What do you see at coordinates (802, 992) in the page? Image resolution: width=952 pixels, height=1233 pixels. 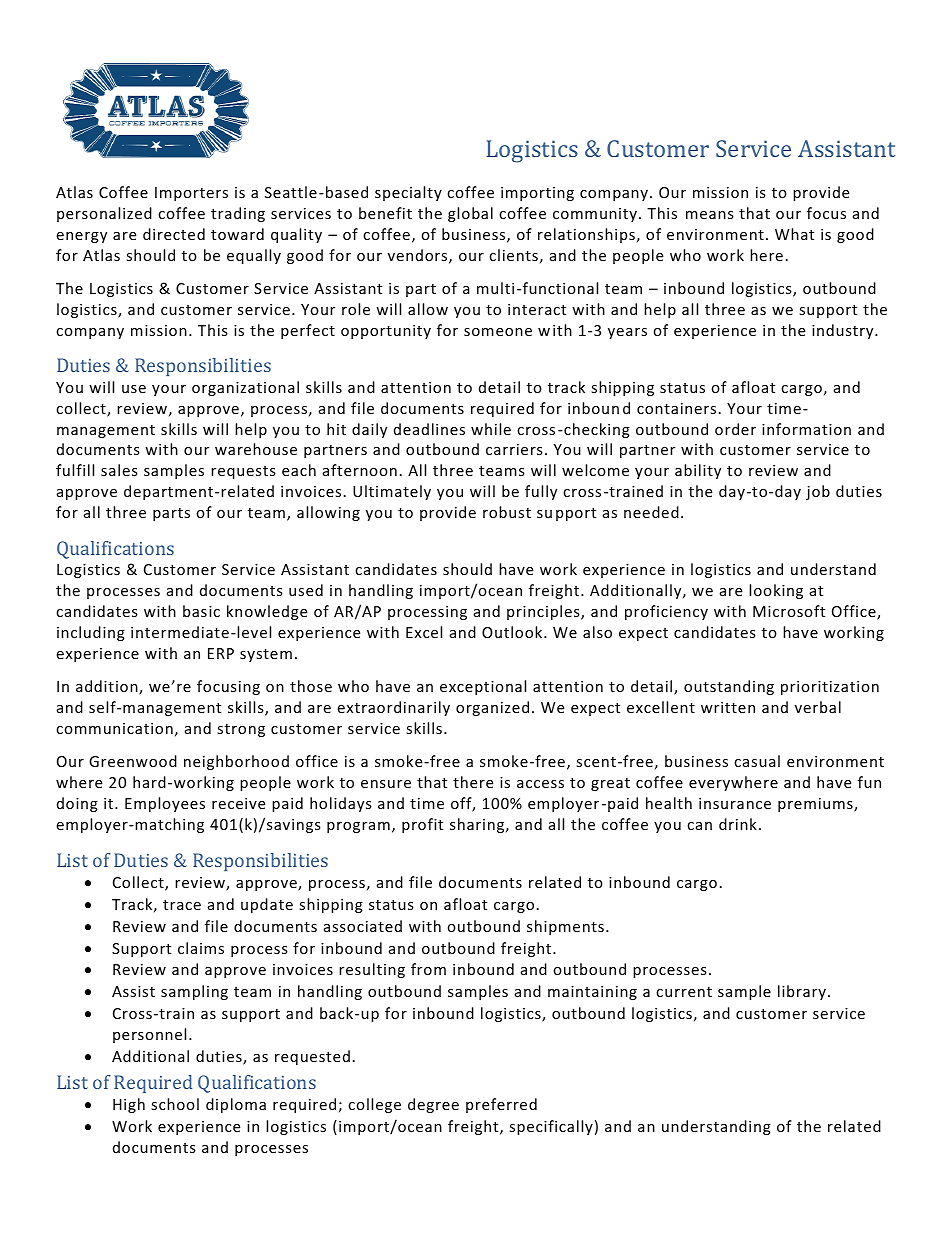 I see `library` at bounding box center [802, 992].
